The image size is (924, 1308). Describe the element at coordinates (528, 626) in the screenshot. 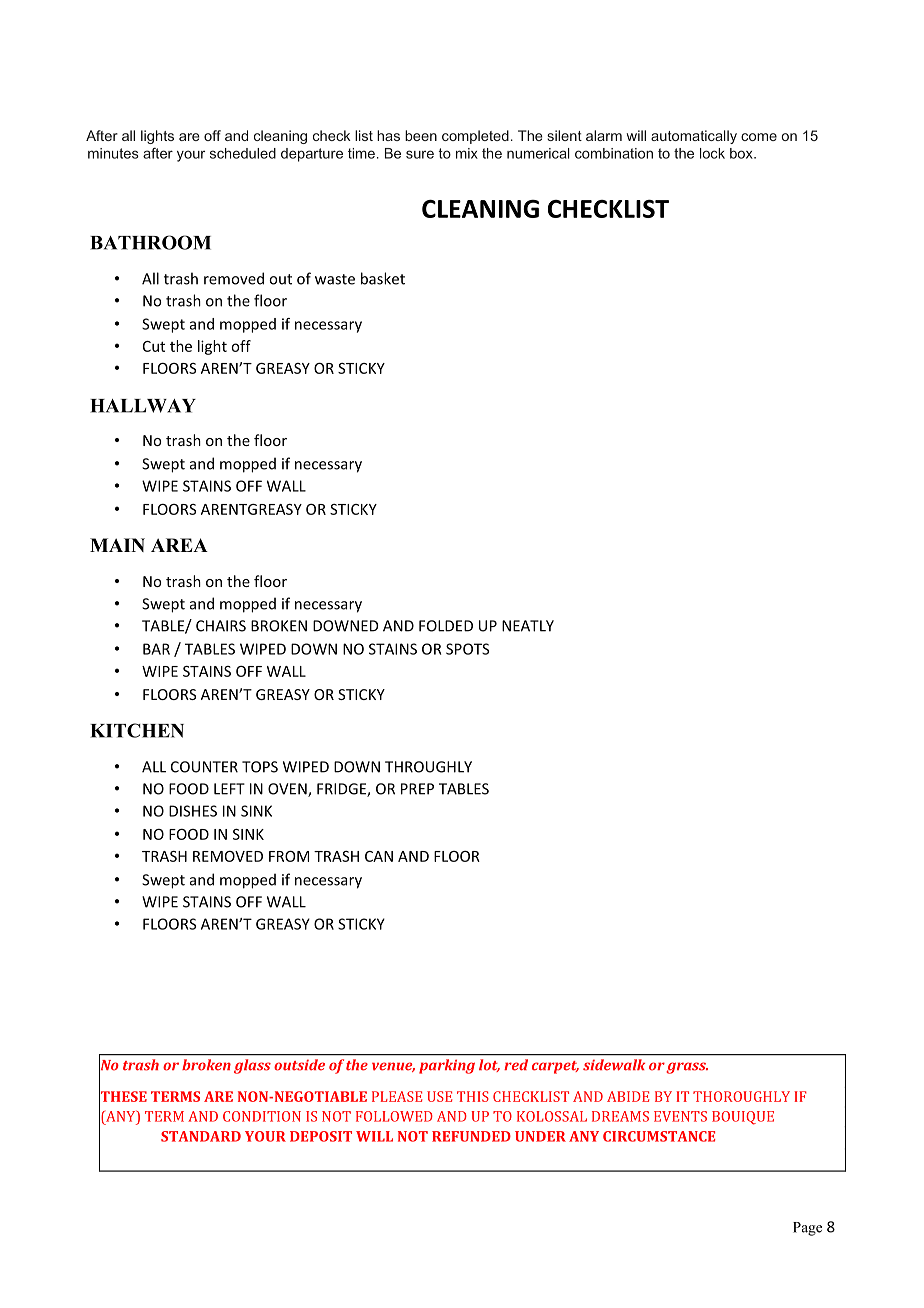

I see `NEATLY` at that location.
